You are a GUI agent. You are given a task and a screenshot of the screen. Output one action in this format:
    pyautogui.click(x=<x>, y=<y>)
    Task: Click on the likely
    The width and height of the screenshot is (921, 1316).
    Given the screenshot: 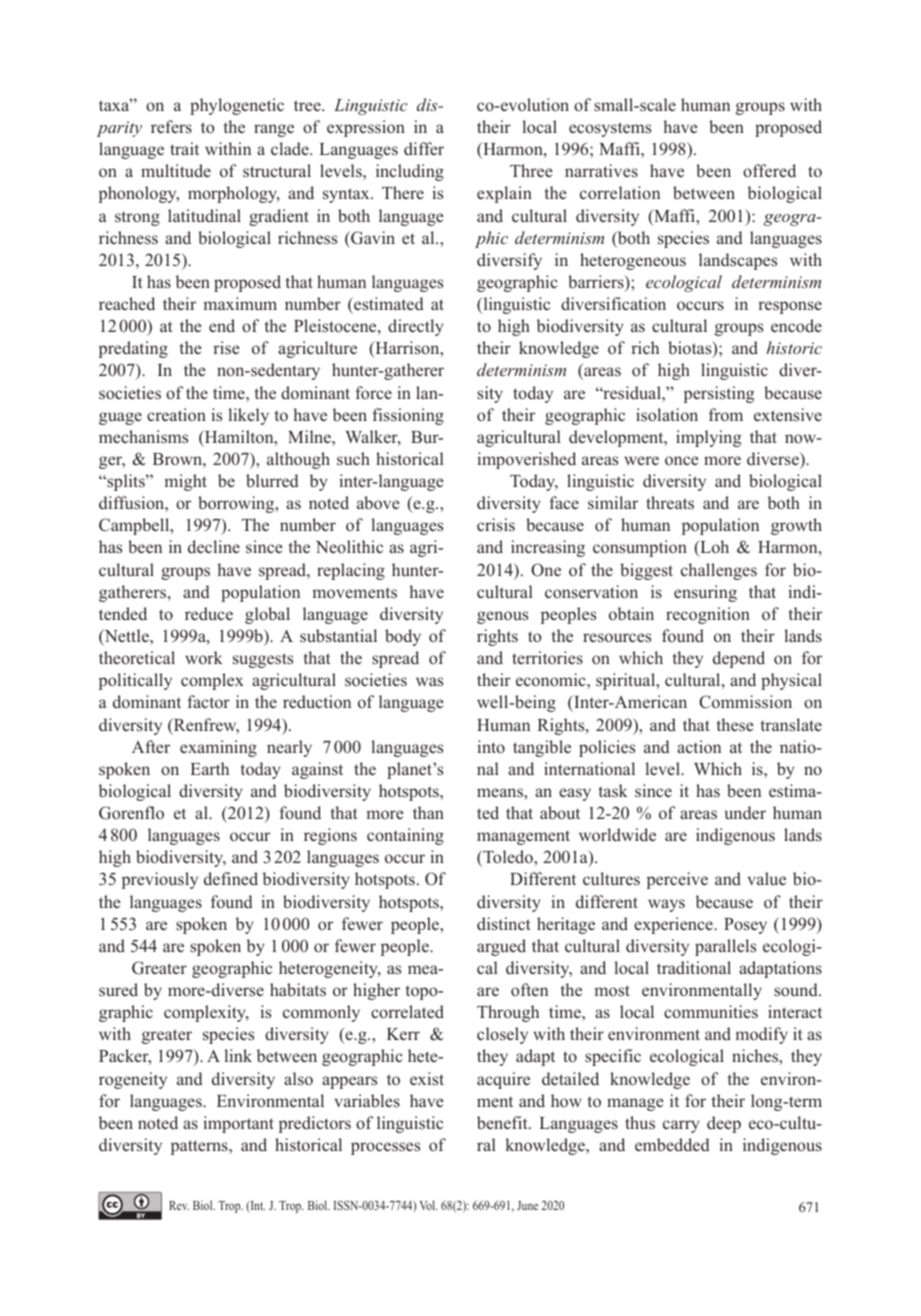 What is the action you would take?
    pyautogui.click(x=248, y=416)
